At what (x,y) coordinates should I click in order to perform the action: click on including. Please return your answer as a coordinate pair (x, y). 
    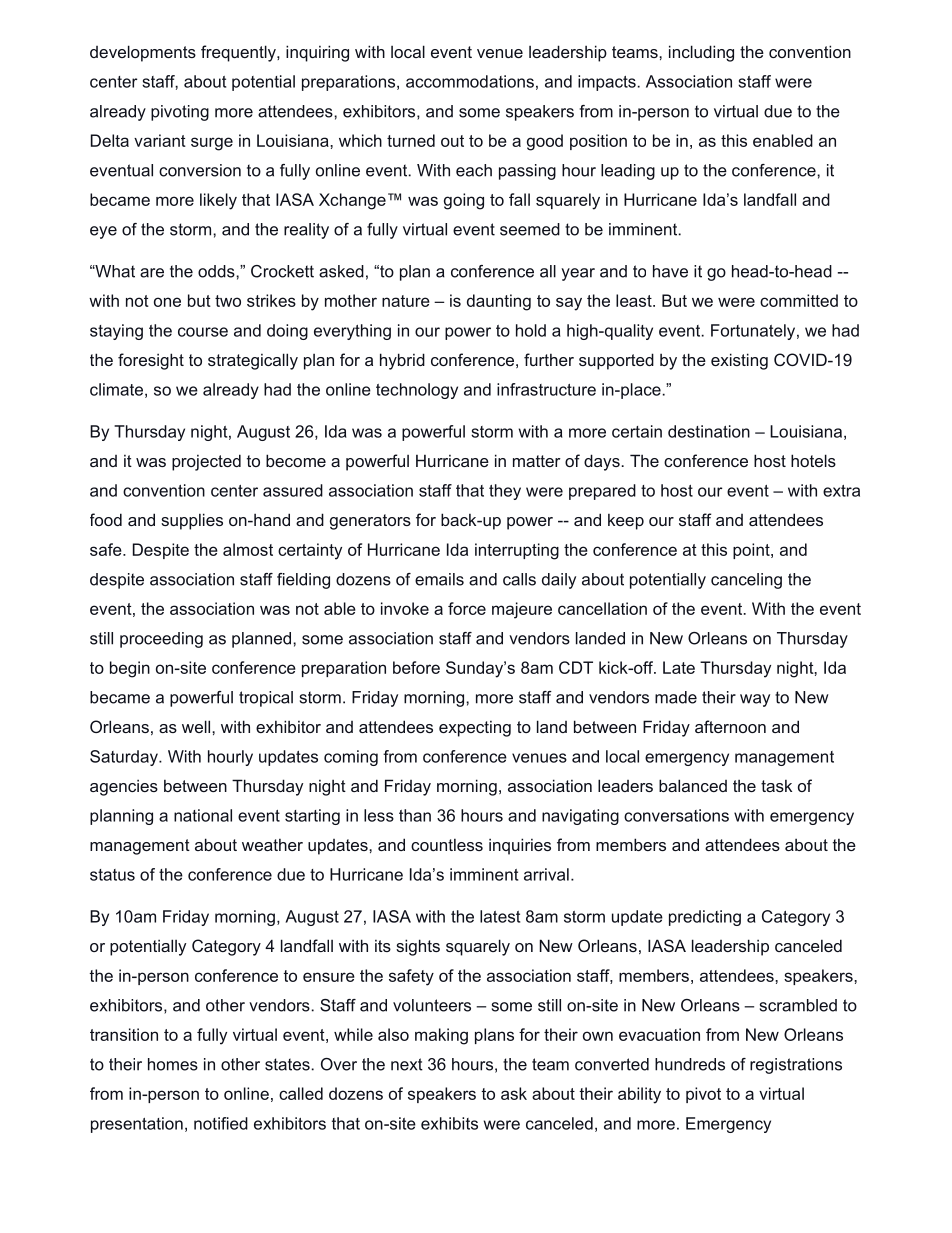
    Looking at the image, I should click on (701, 53).
